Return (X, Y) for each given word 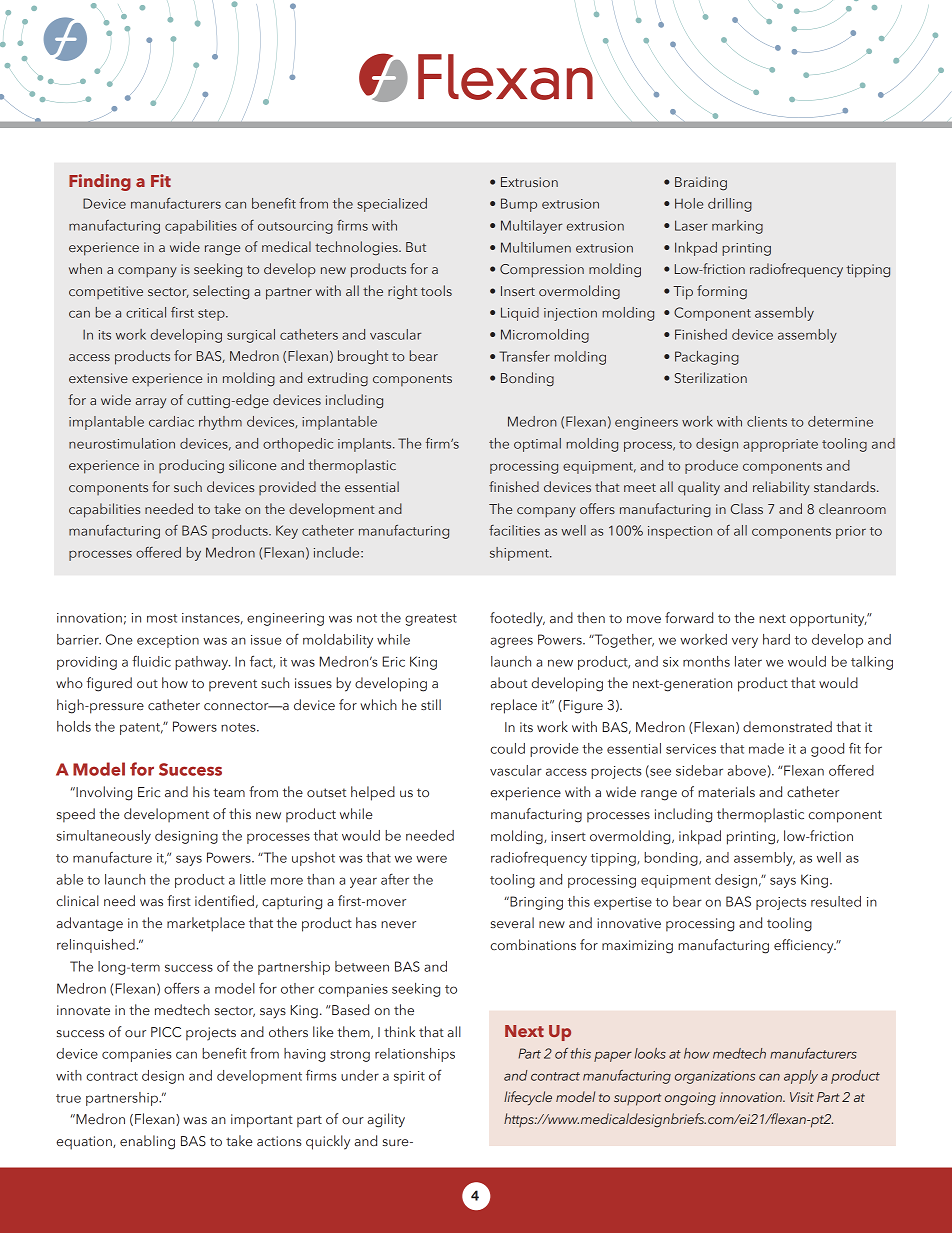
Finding (100, 182)
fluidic (151, 661)
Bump (519, 205)
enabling (147, 1142)
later (748, 661)
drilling (730, 205)
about (508, 682)
